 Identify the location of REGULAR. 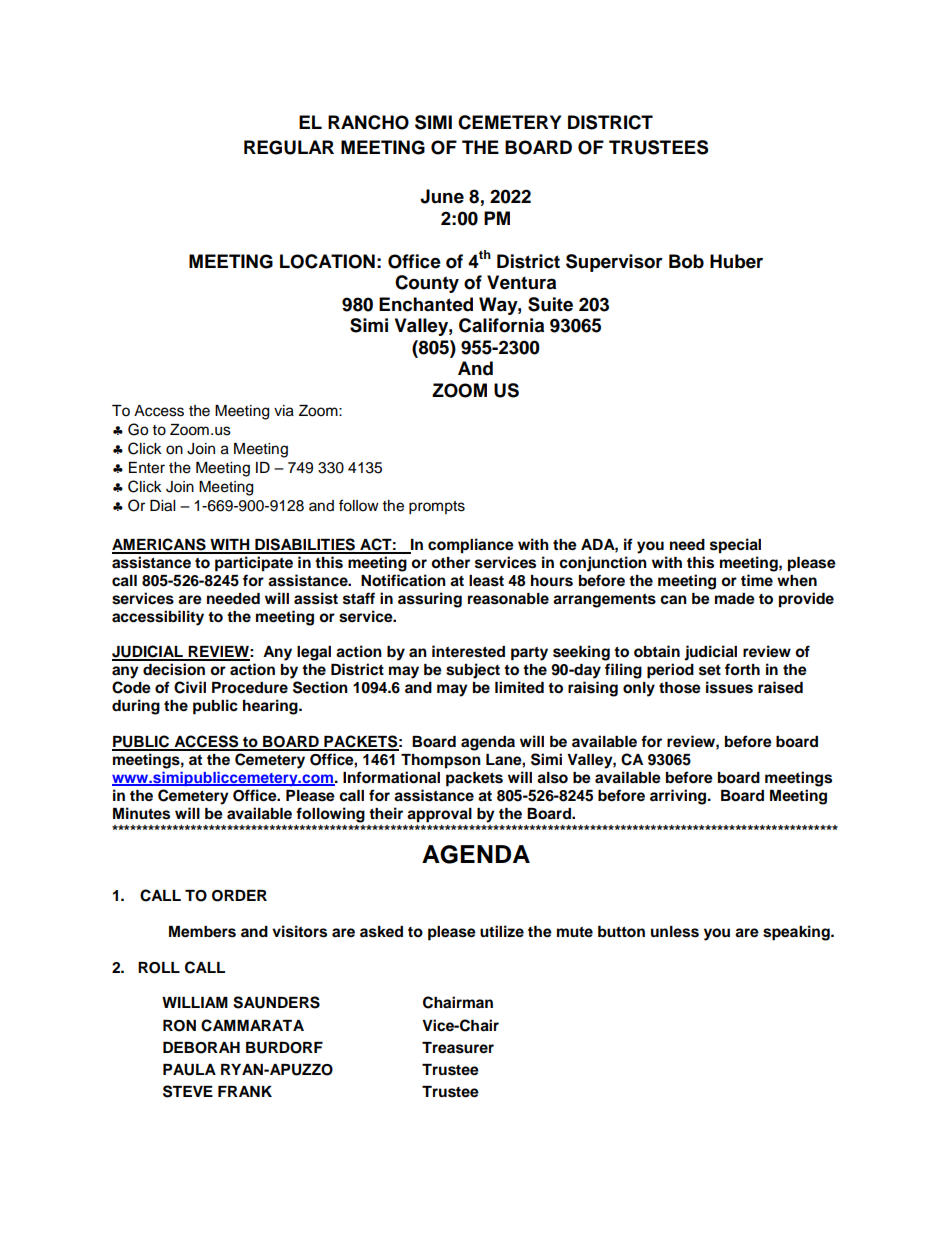
(289, 147).
